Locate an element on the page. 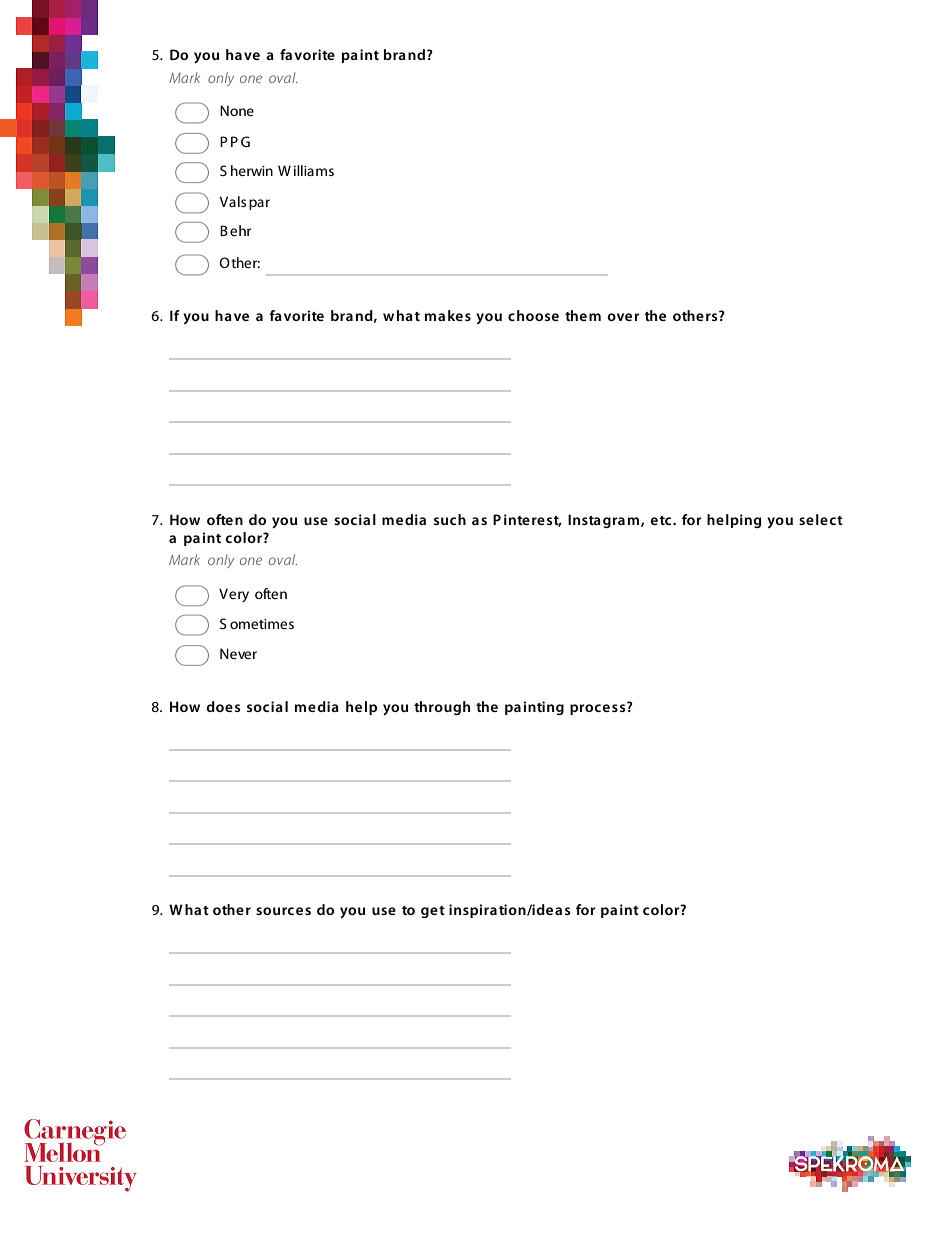  etc is located at coordinates (662, 520).
